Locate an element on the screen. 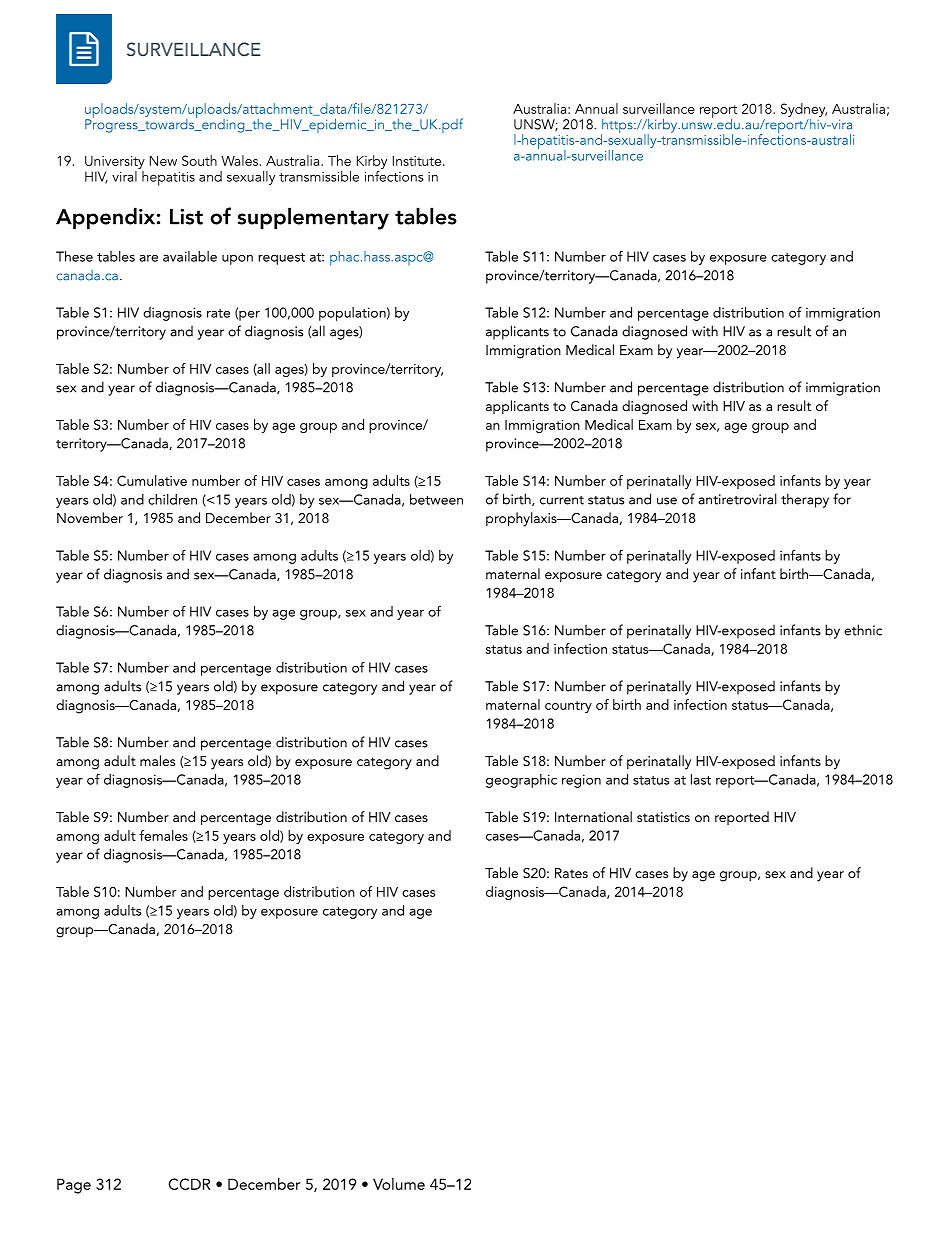 The width and height of the screenshot is (952, 1233). New is located at coordinates (163, 161).
